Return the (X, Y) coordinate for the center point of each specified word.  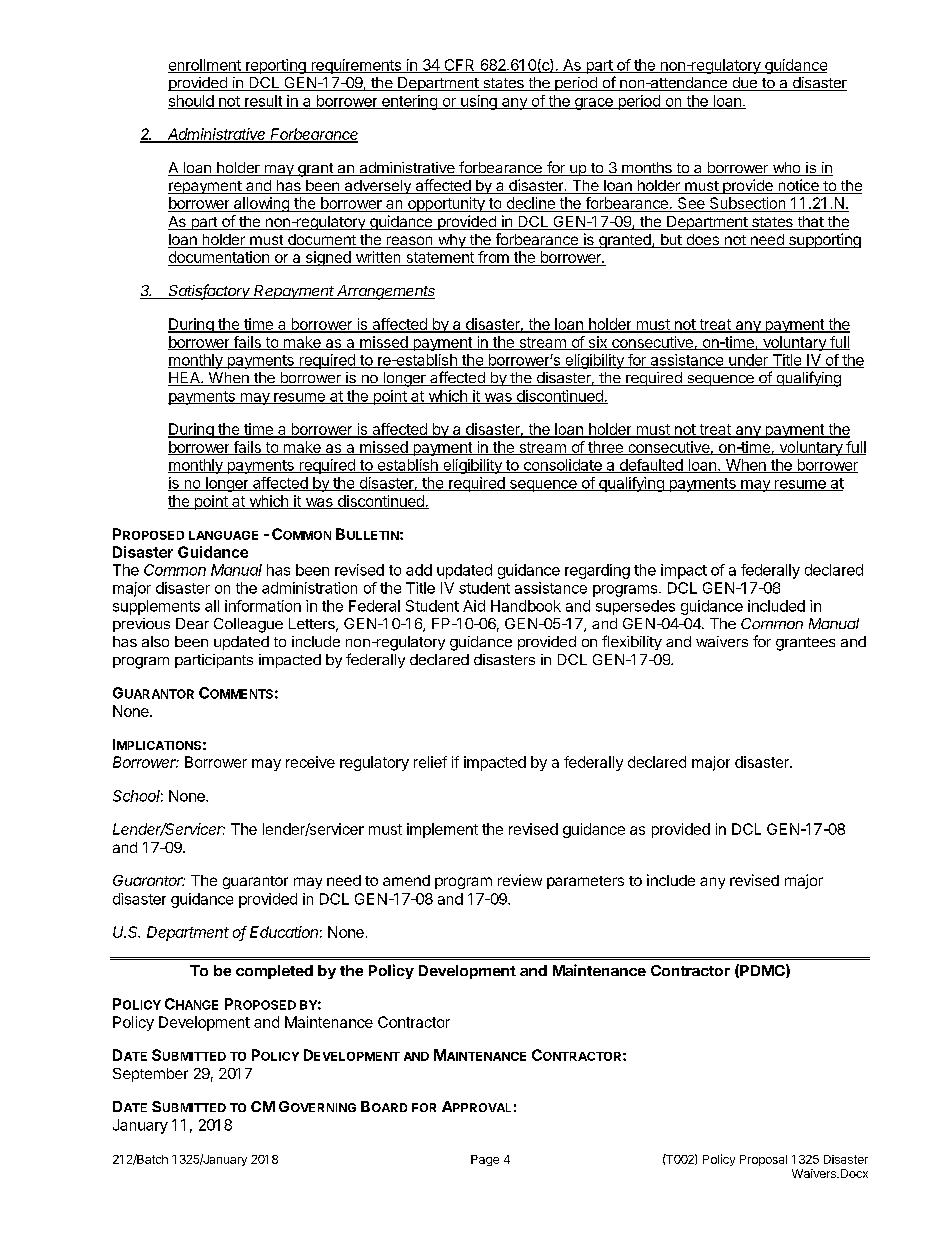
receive (310, 762)
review (520, 880)
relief (430, 762)
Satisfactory (210, 292)
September (150, 1075)
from (493, 258)
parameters (585, 882)
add (419, 570)
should (191, 102)
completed (274, 972)
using (479, 102)
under (748, 361)
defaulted (651, 466)
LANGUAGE (223, 535)
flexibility (632, 642)
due (744, 84)
